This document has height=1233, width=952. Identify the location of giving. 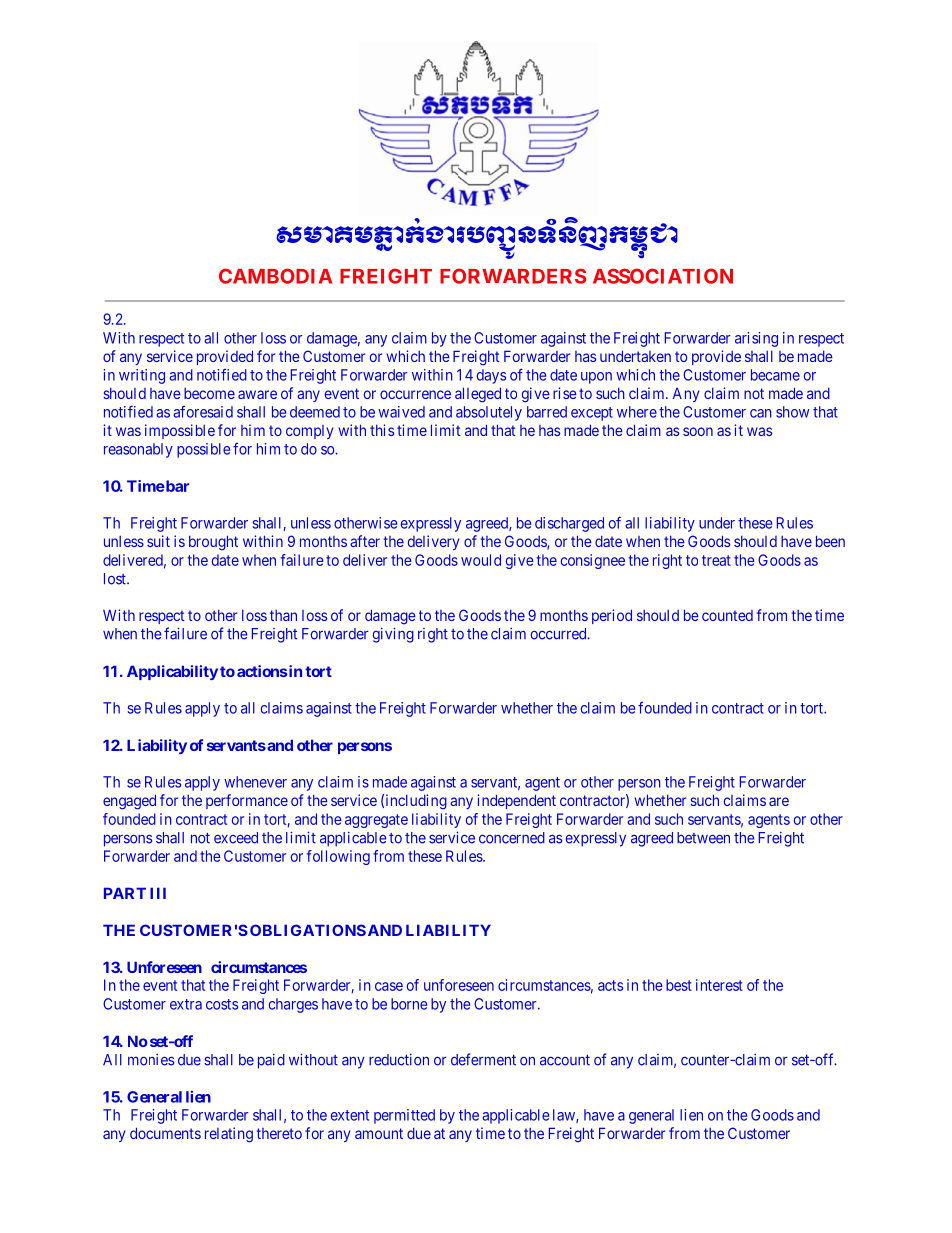
(393, 635).
